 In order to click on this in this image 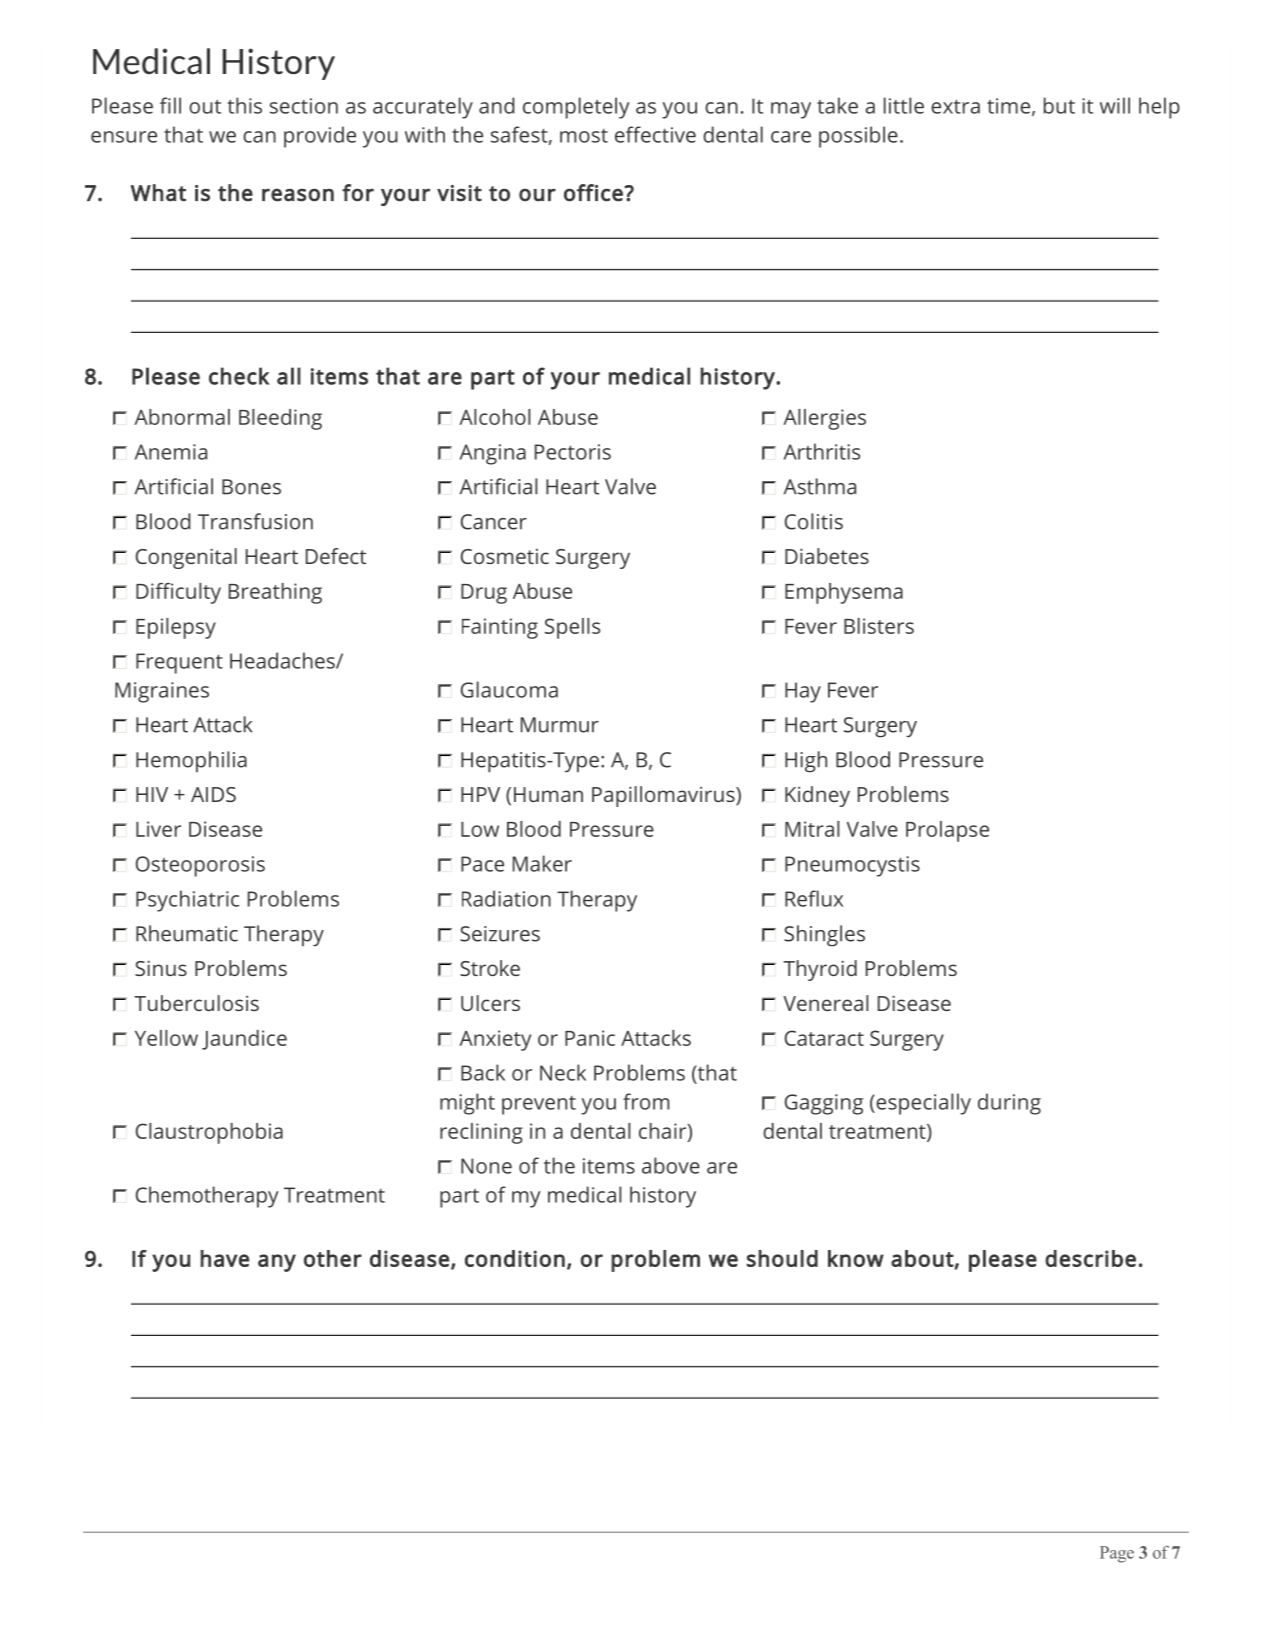, I will do `click(244, 105)`.
